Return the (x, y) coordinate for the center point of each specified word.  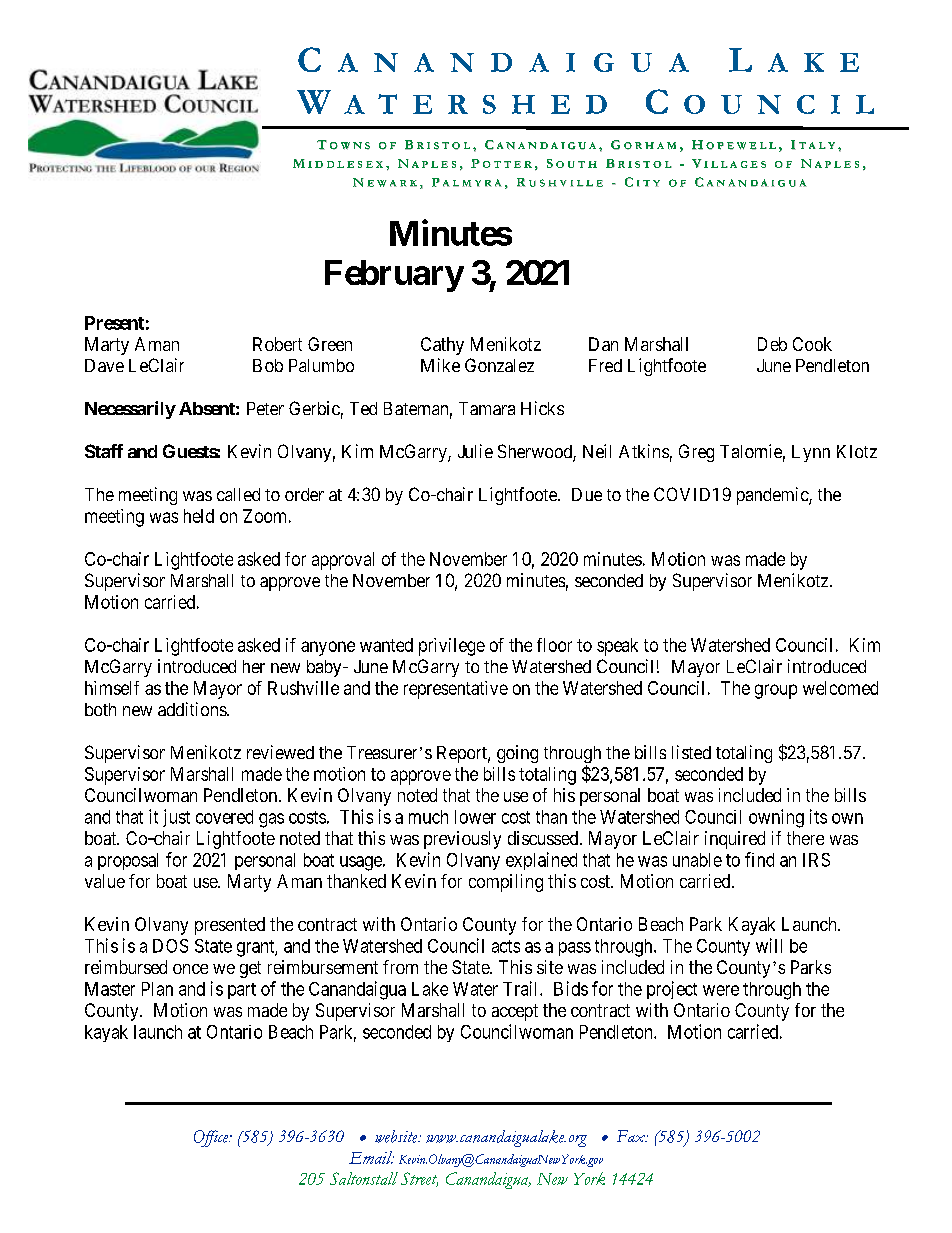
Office (212, 1138)
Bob (268, 365)
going (517, 754)
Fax (632, 1136)
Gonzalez (499, 365)
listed (691, 752)
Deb (772, 344)
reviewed (280, 752)
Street (419, 1179)
